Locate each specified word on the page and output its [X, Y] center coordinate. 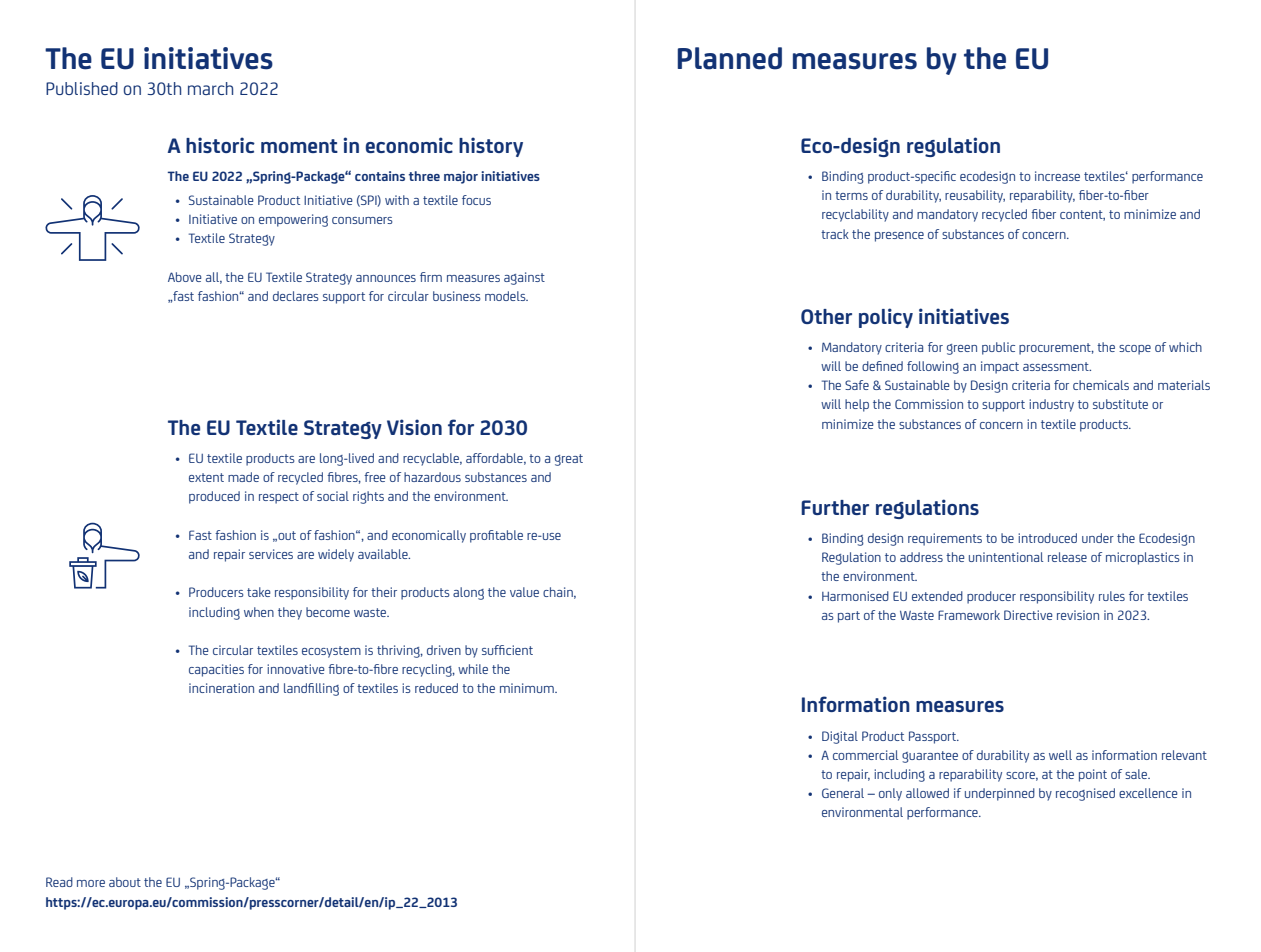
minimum [528, 688]
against [524, 278]
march [210, 88]
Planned [729, 58]
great [569, 460]
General [843, 793]
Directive [1028, 615]
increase [1057, 176]
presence [899, 237]
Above [185, 277]
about [125, 882]
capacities [216, 670]
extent [206, 477]
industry [1051, 405]
